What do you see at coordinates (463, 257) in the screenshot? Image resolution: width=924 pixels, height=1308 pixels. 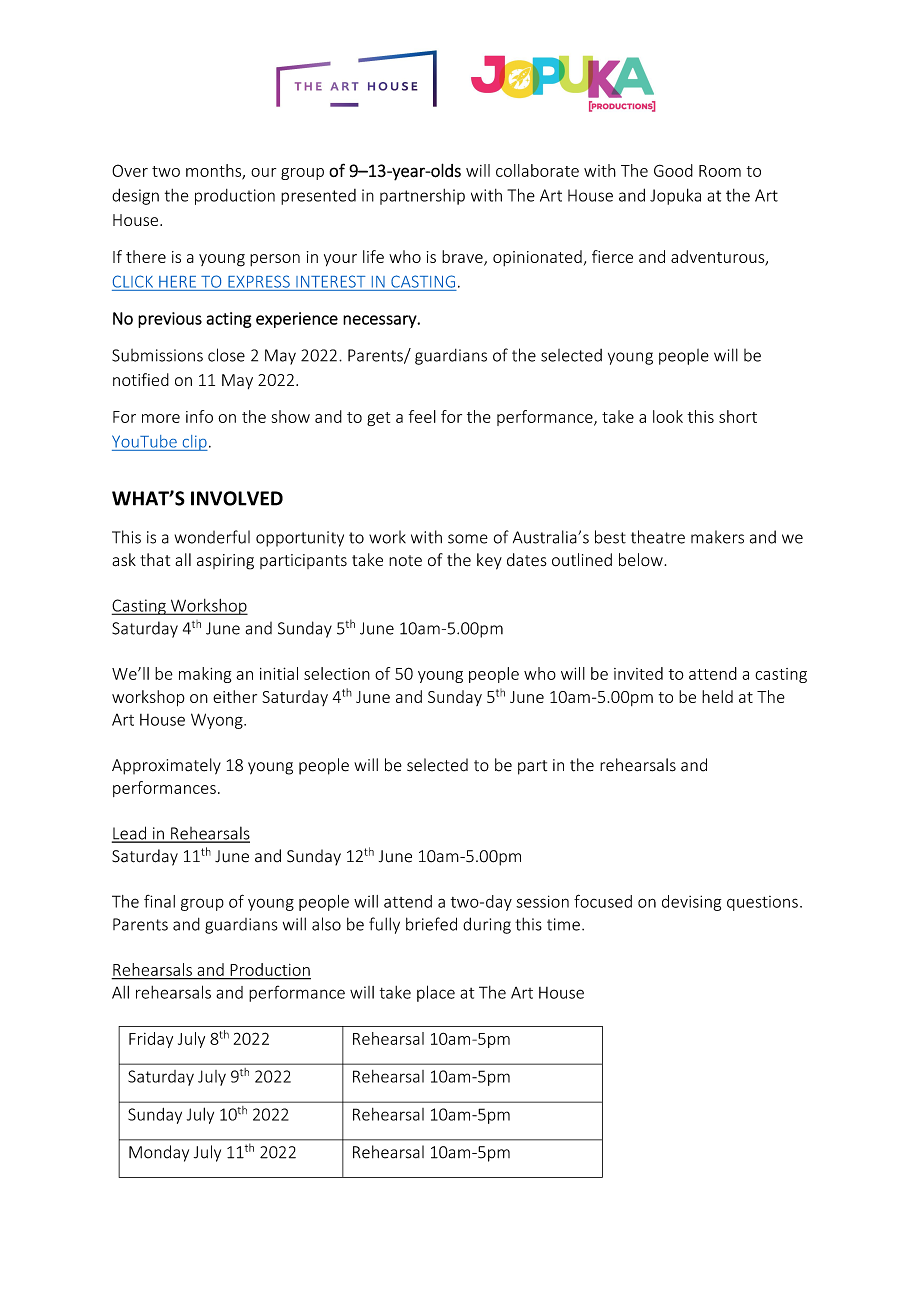 I see `brave` at bounding box center [463, 257].
